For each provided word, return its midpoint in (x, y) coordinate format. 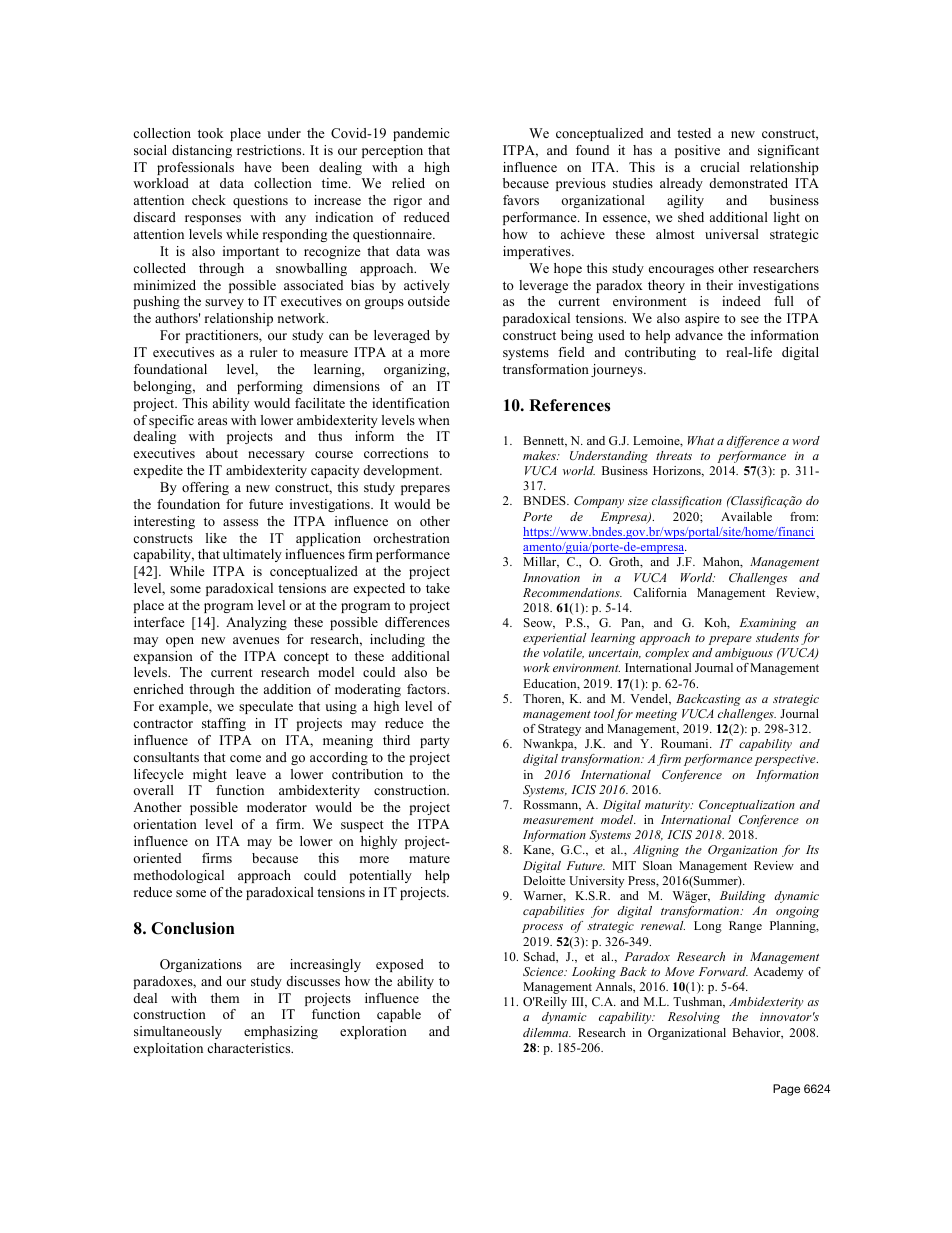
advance (699, 335)
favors (521, 200)
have (258, 167)
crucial (720, 167)
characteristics (250, 1048)
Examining (768, 624)
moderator (277, 807)
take (438, 588)
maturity (668, 806)
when (434, 420)
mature (429, 858)
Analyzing (256, 623)
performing (270, 387)
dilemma (547, 1032)
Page (786, 1090)
